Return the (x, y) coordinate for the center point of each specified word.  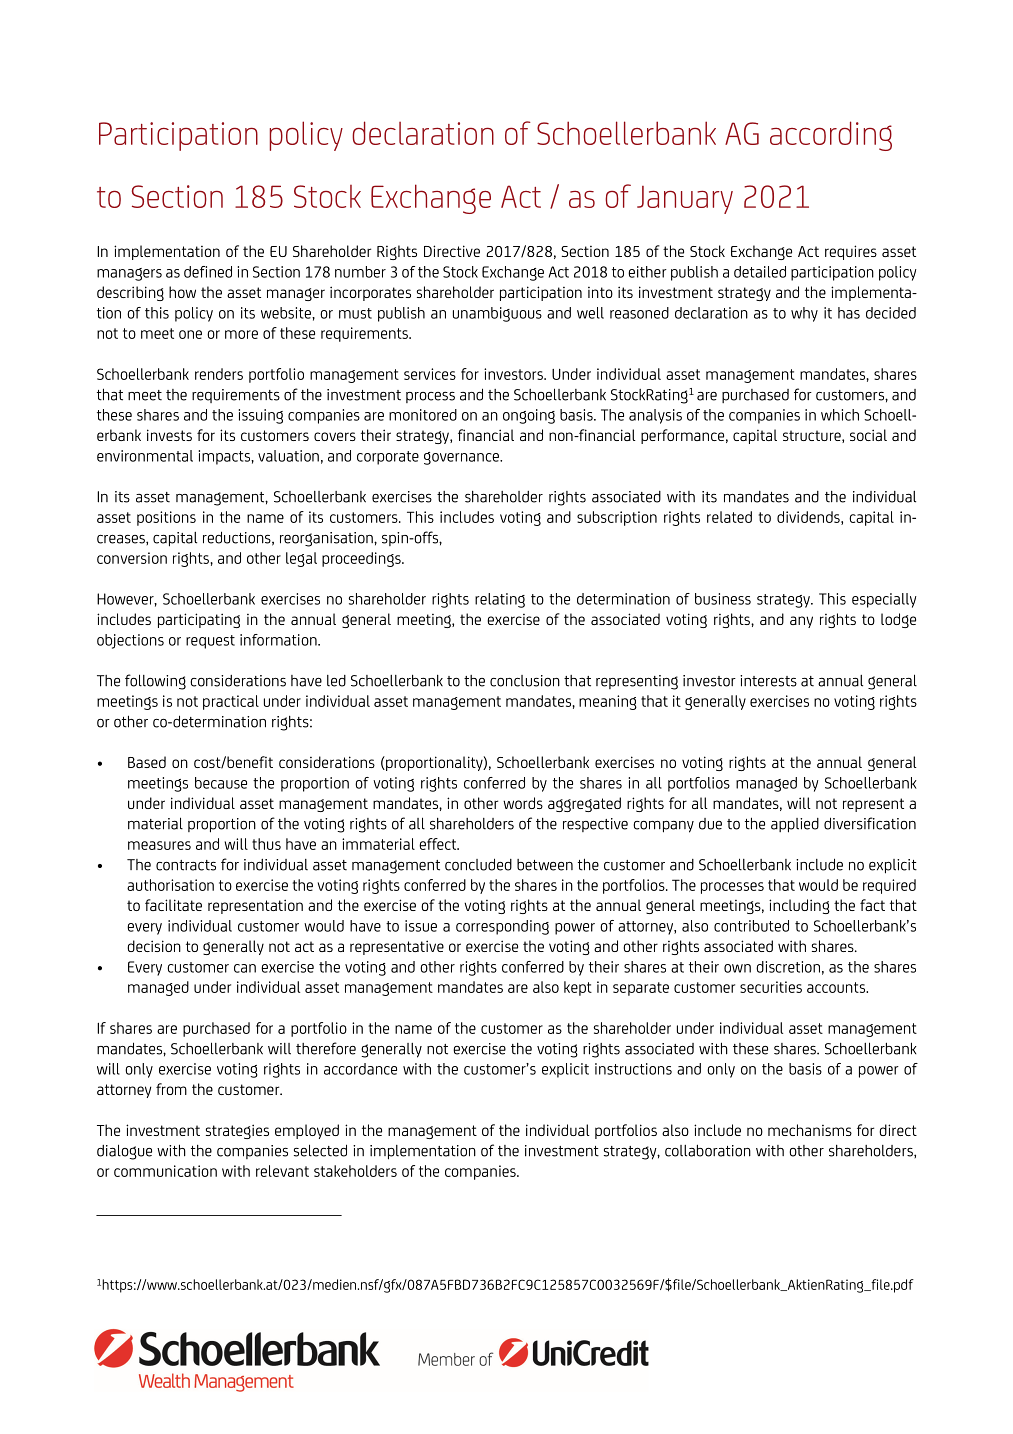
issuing (261, 416)
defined (208, 272)
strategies (237, 1131)
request (210, 642)
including (799, 906)
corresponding (502, 927)
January (685, 200)
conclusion (525, 681)
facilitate (173, 905)
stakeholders (355, 1171)
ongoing (529, 416)
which (840, 415)
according (831, 136)
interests (768, 681)
